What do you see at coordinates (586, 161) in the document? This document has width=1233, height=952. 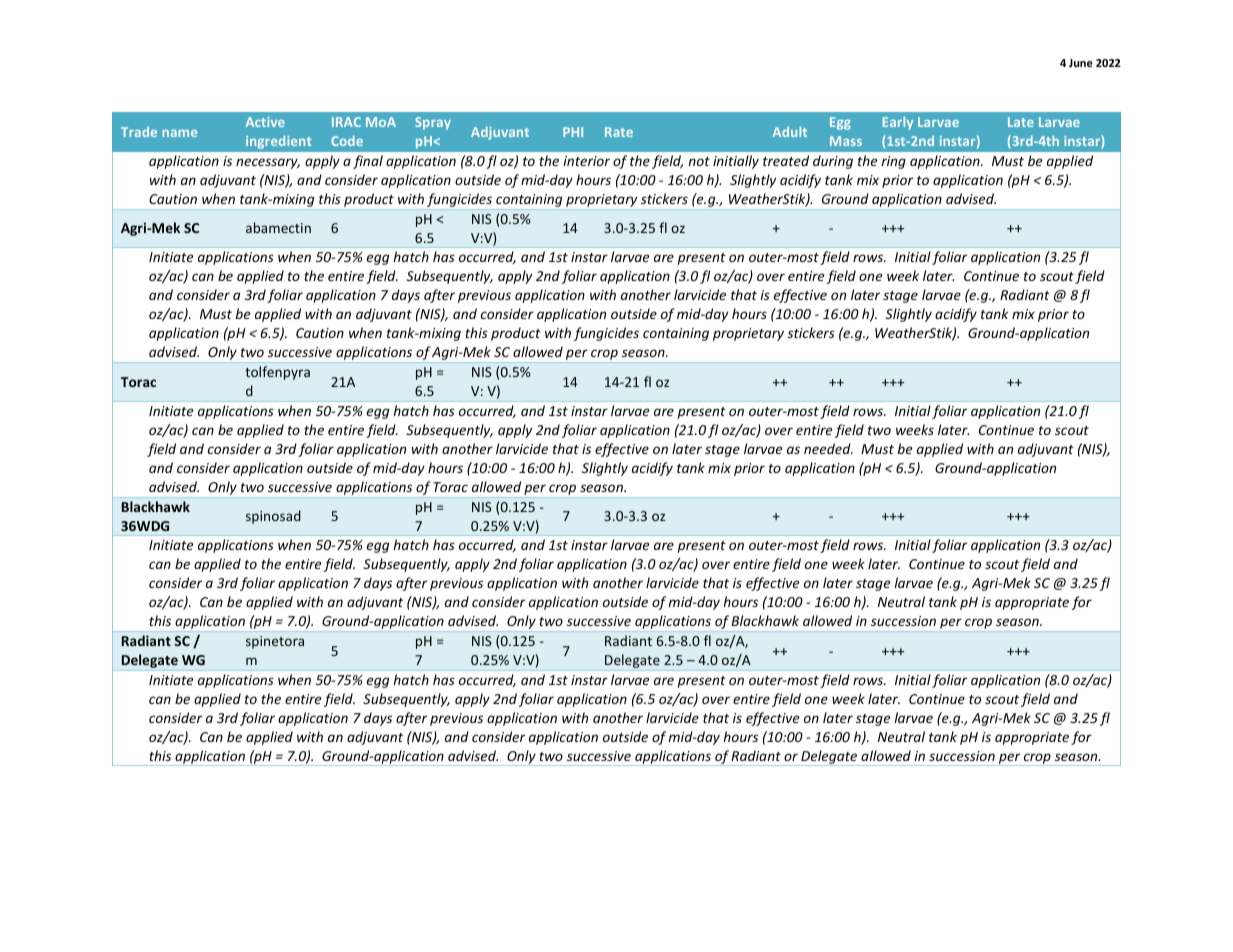 I see `interior` at bounding box center [586, 161].
